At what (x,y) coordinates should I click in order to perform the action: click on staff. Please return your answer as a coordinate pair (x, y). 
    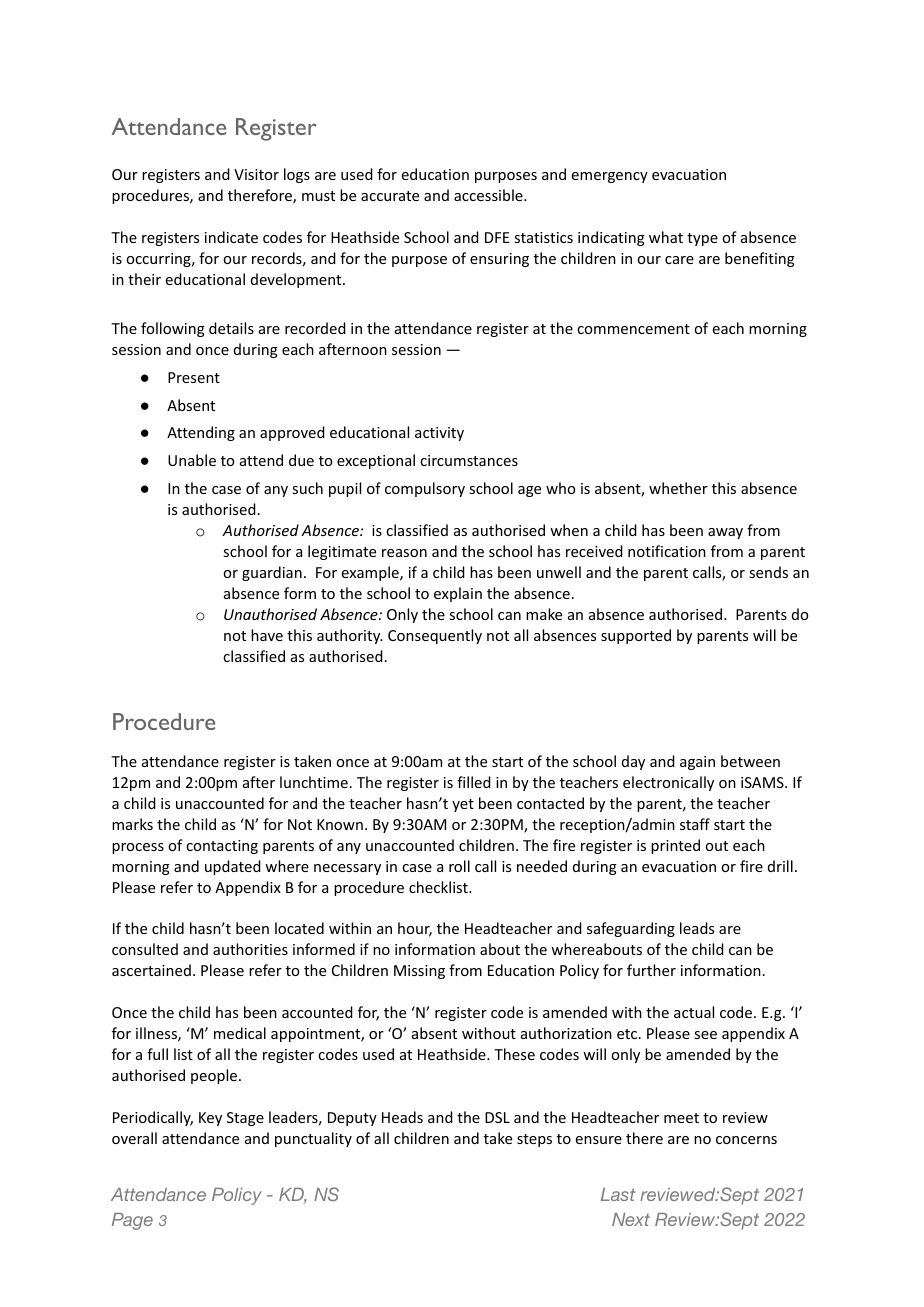
    Looking at the image, I should click on (695, 824).
